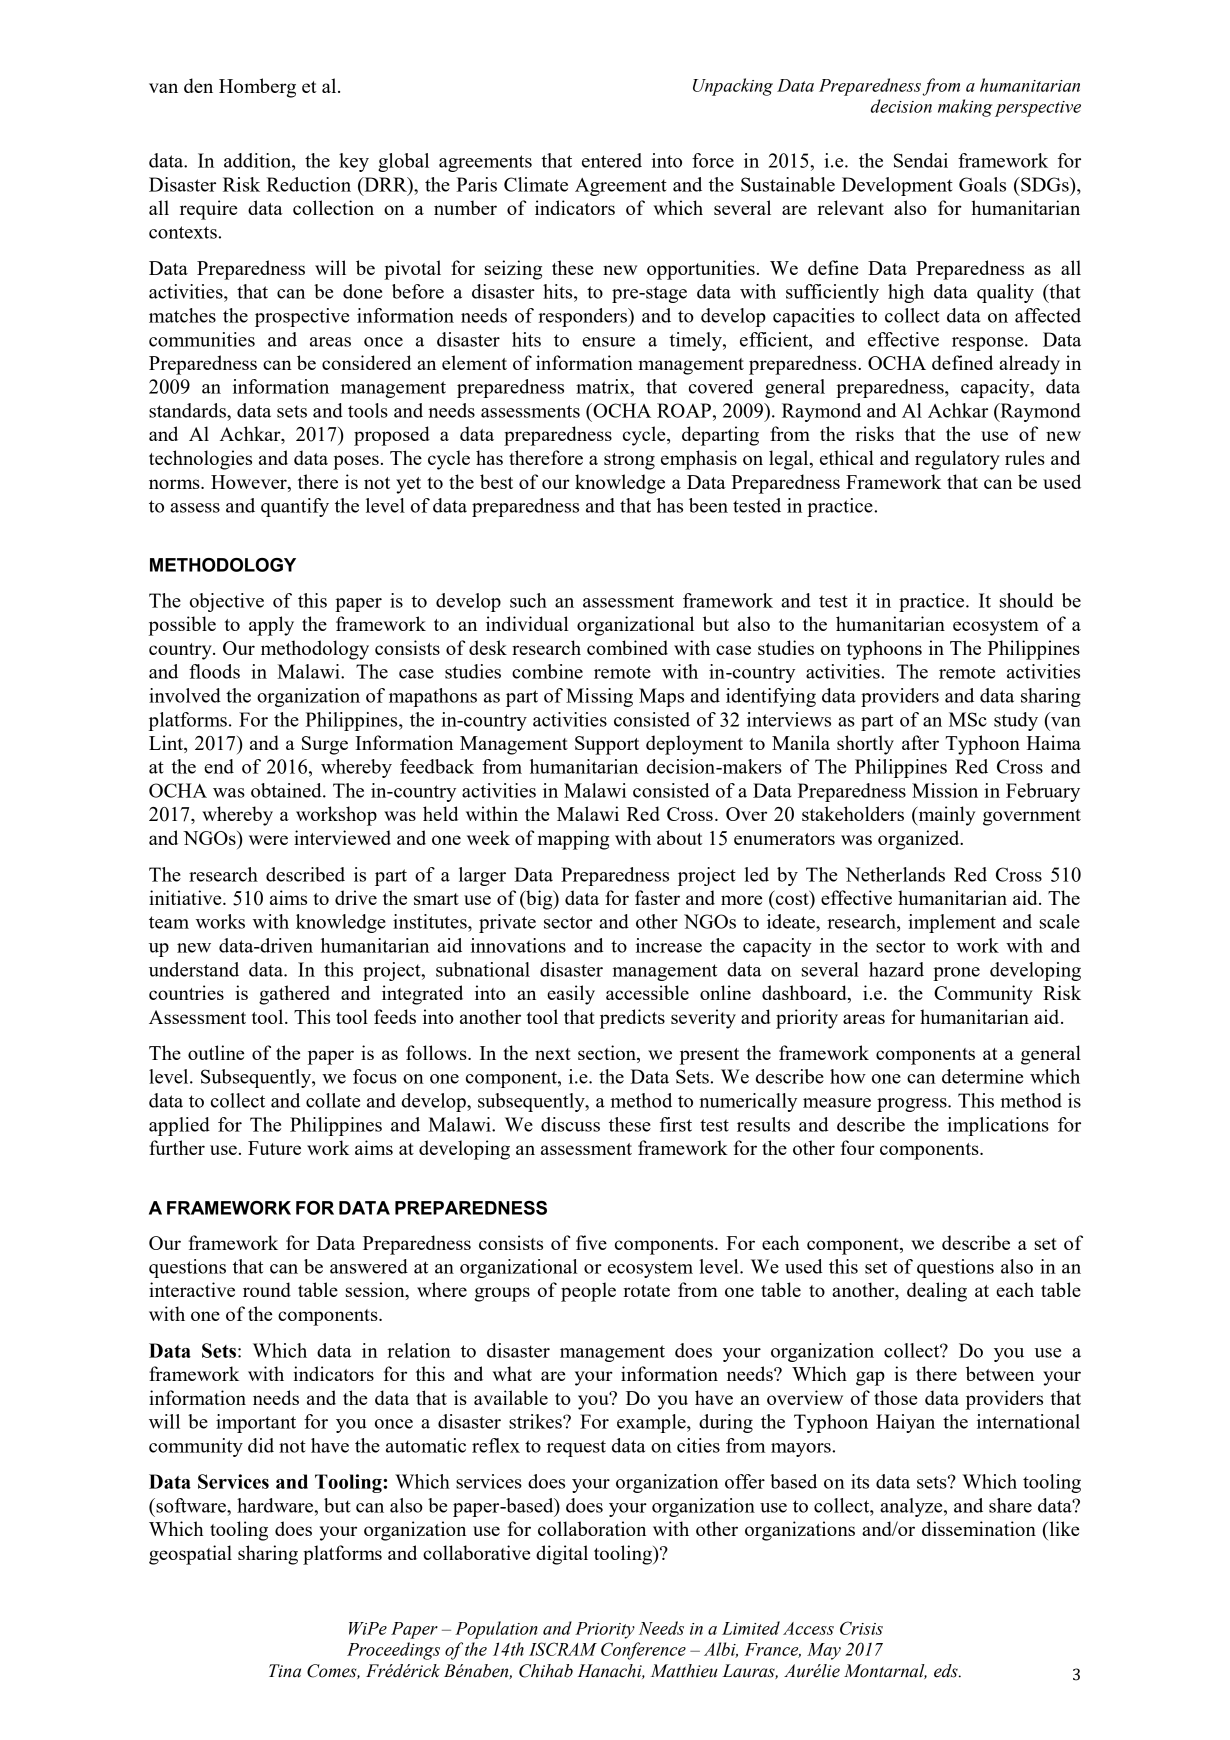 Image resolution: width=1230 pixels, height=1740 pixels. Describe the element at coordinates (285, 1671) in the screenshot. I see `Tina` at that location.
